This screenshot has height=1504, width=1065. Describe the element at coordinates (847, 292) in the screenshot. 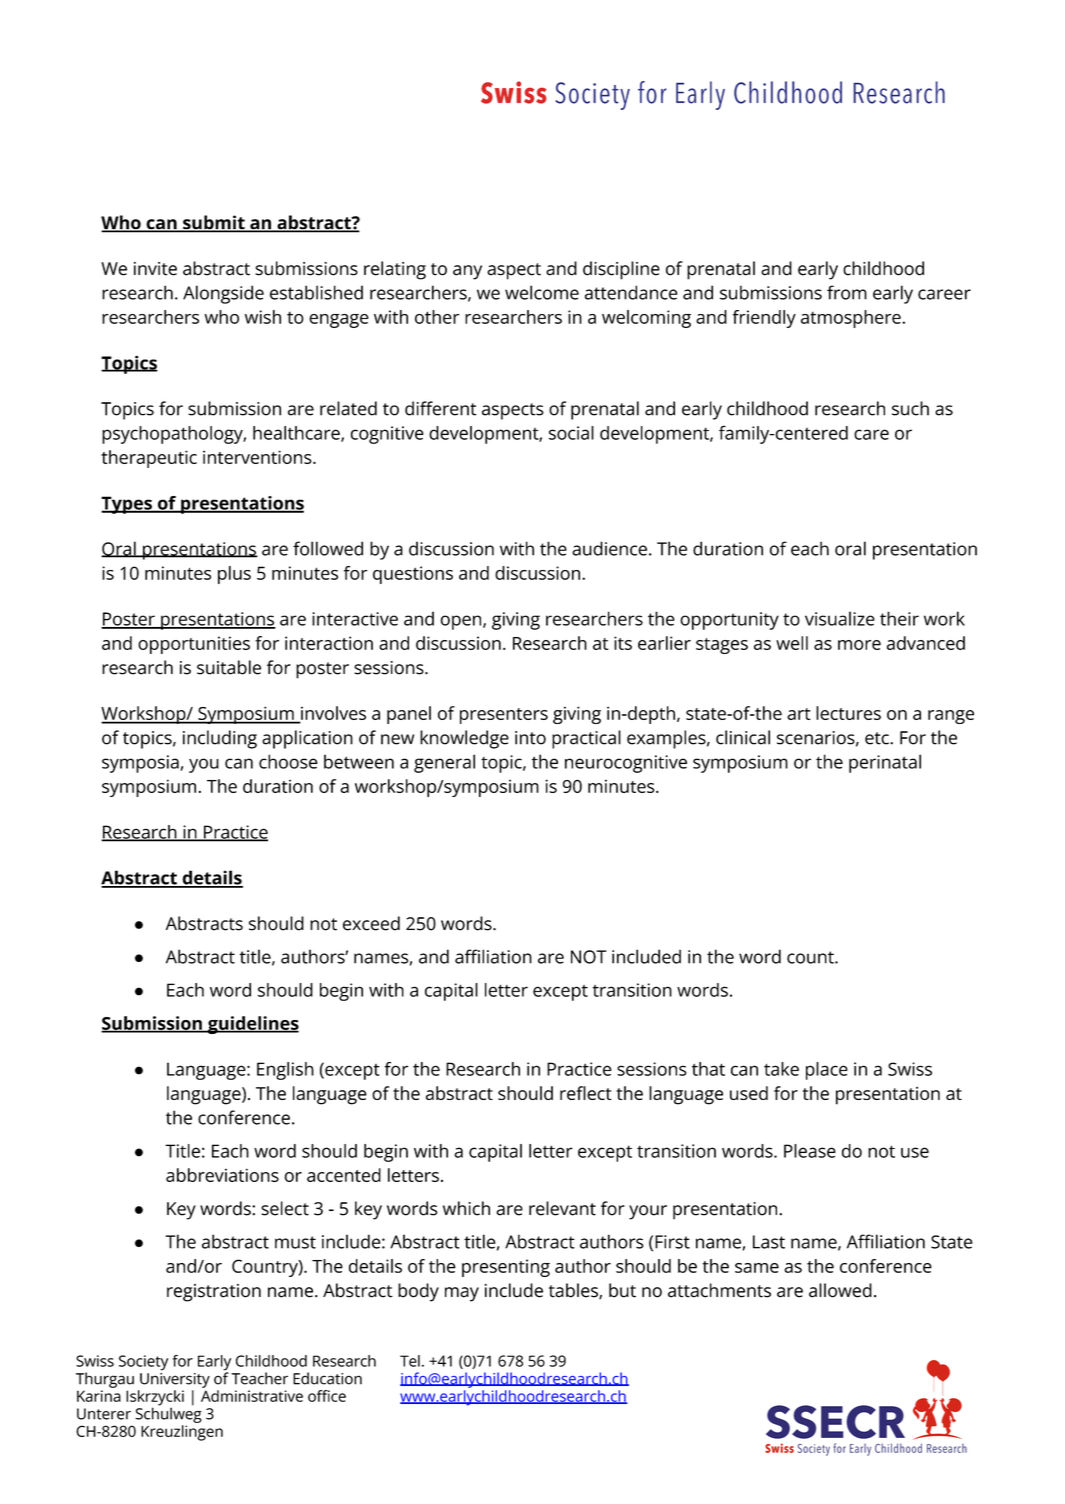

I see `from` at that location.
